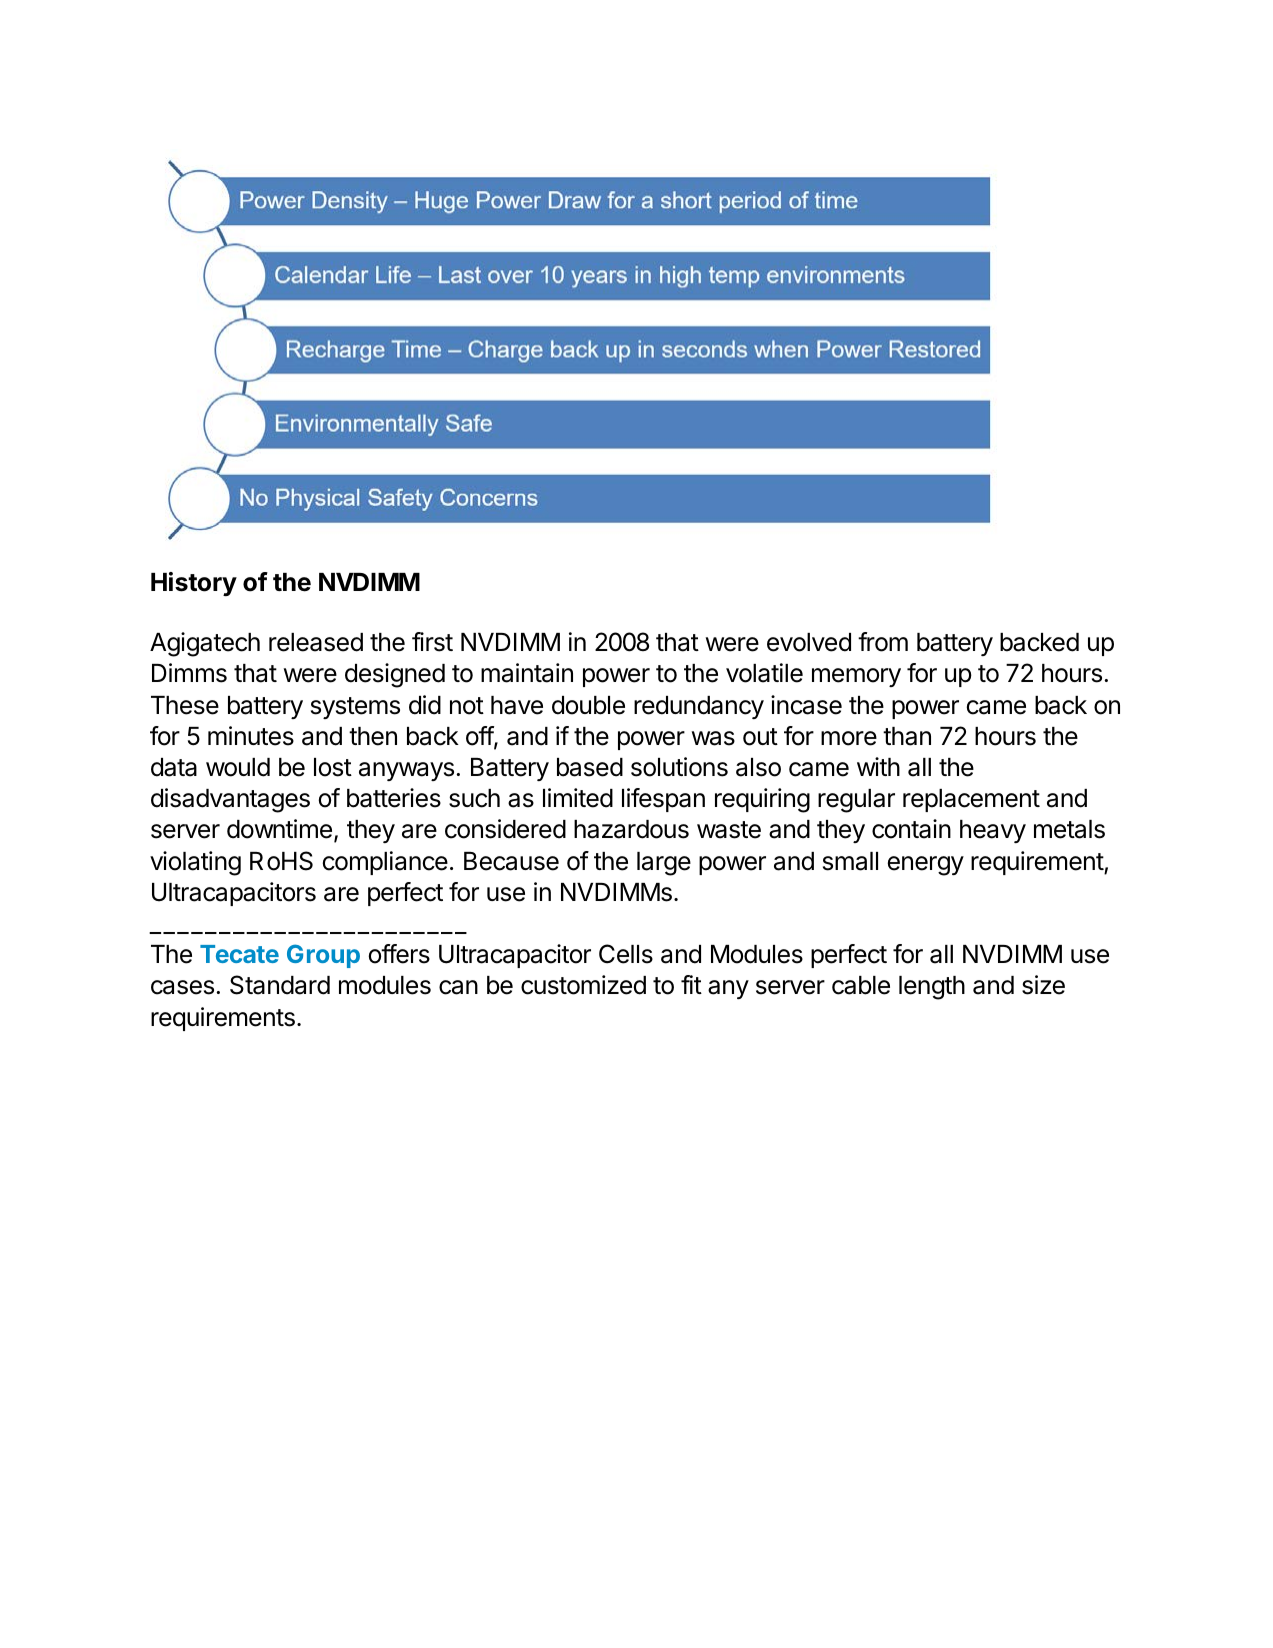 The width and height of the screenshot is (1273, 1648). I want to click on customized, so click(583, 985).
